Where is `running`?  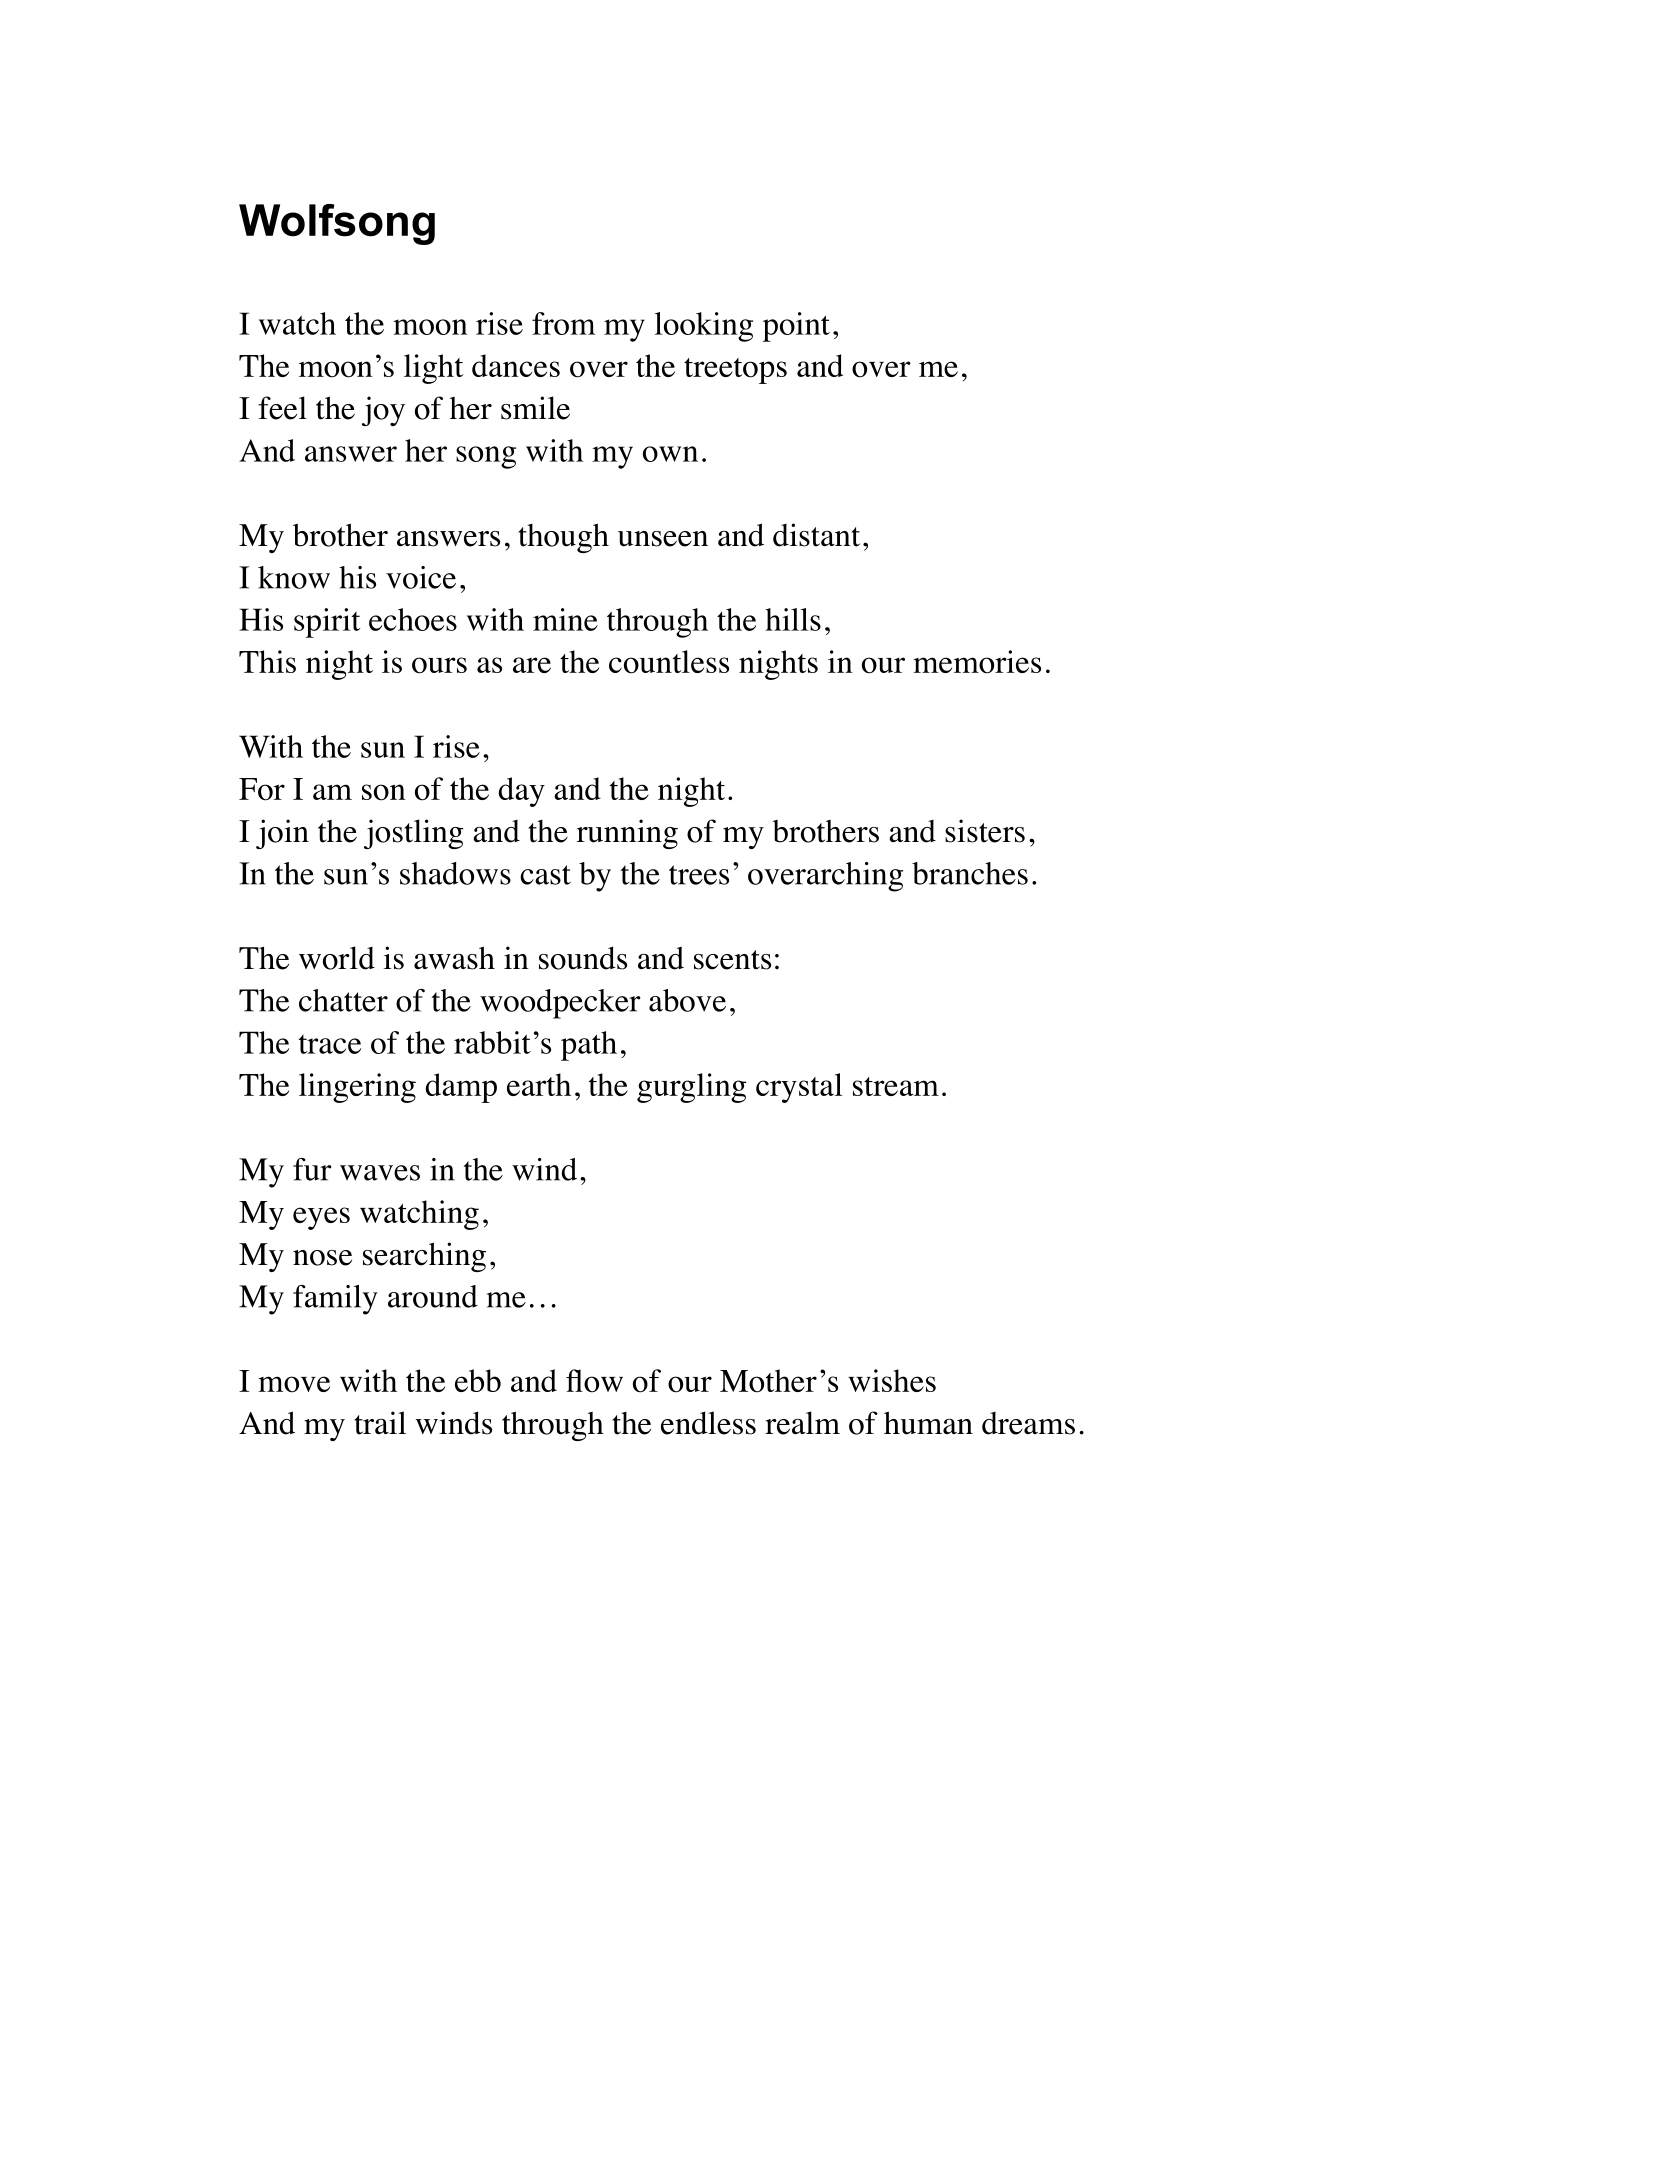 running is located at coordinates (627, 834).
